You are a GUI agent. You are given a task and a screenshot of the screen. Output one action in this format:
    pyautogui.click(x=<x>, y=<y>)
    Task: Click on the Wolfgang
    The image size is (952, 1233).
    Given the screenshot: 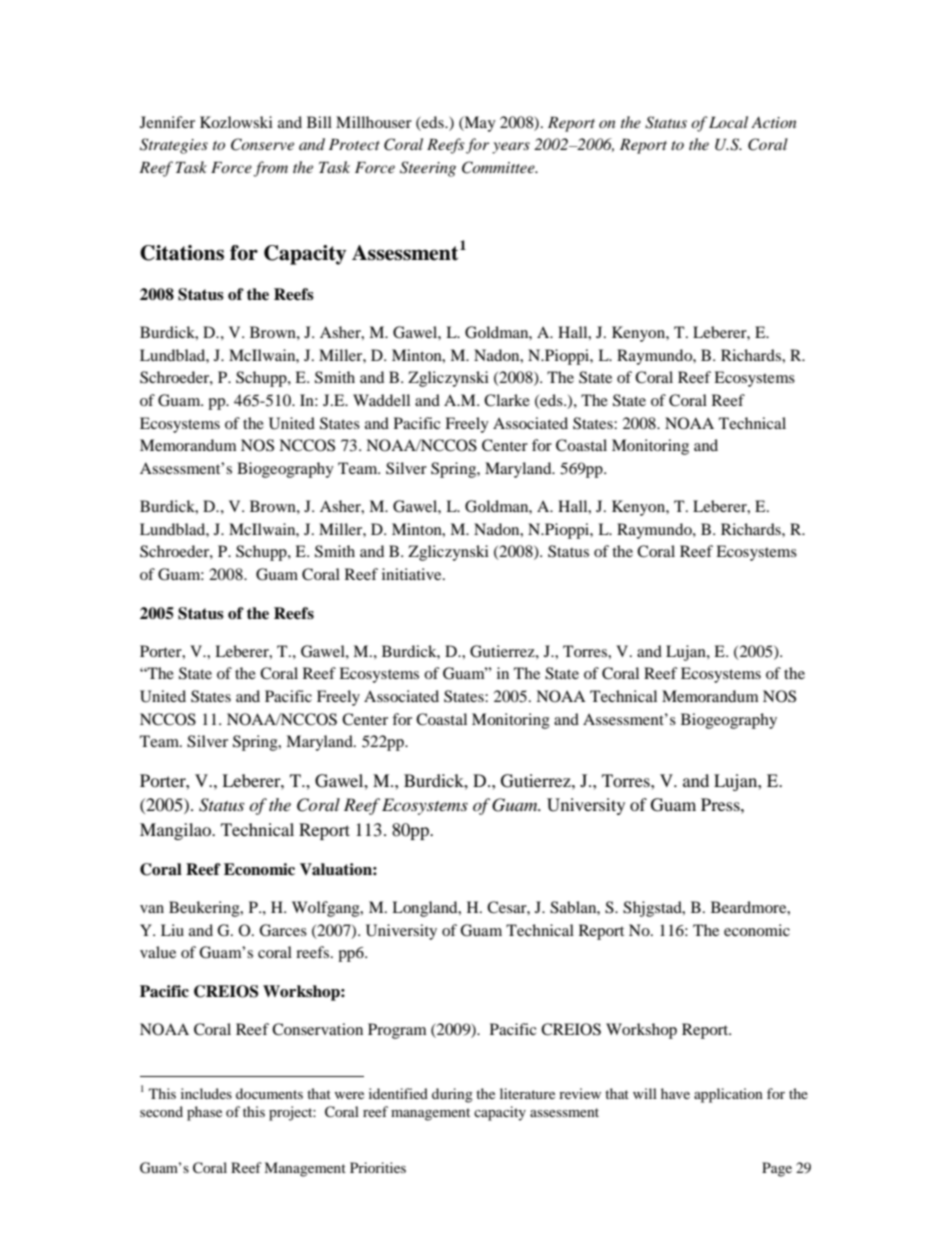 What is the action you would take?
    pyautogui.click(x=327, y=909)
